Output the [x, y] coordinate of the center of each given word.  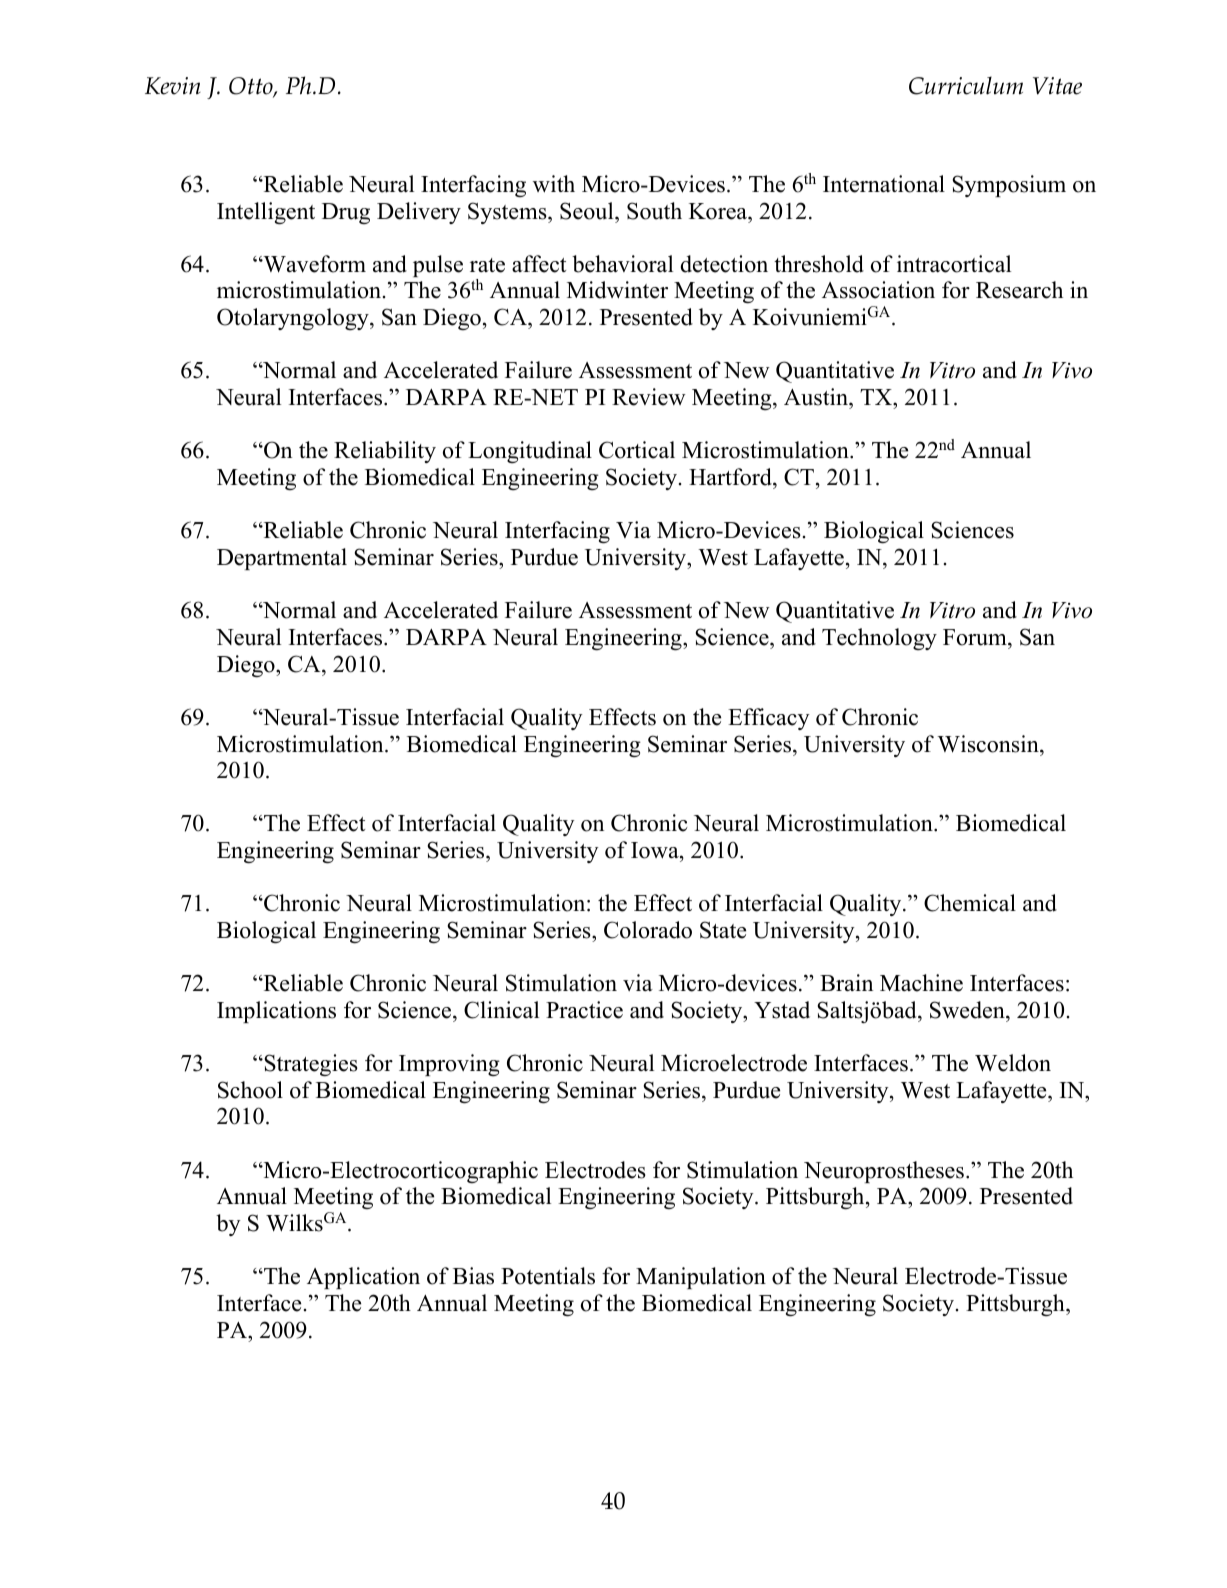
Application [363, 1278]
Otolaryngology [294, 319]
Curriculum [966, 85]
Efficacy [769, 719]
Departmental [282, 559]
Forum [976, 637]
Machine [921, 983]
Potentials [548, 1276]
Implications [276, 1012]
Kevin [173, 86]
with [554, 184]
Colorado [648, 930]
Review [649, 397]
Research [1019, 290]
